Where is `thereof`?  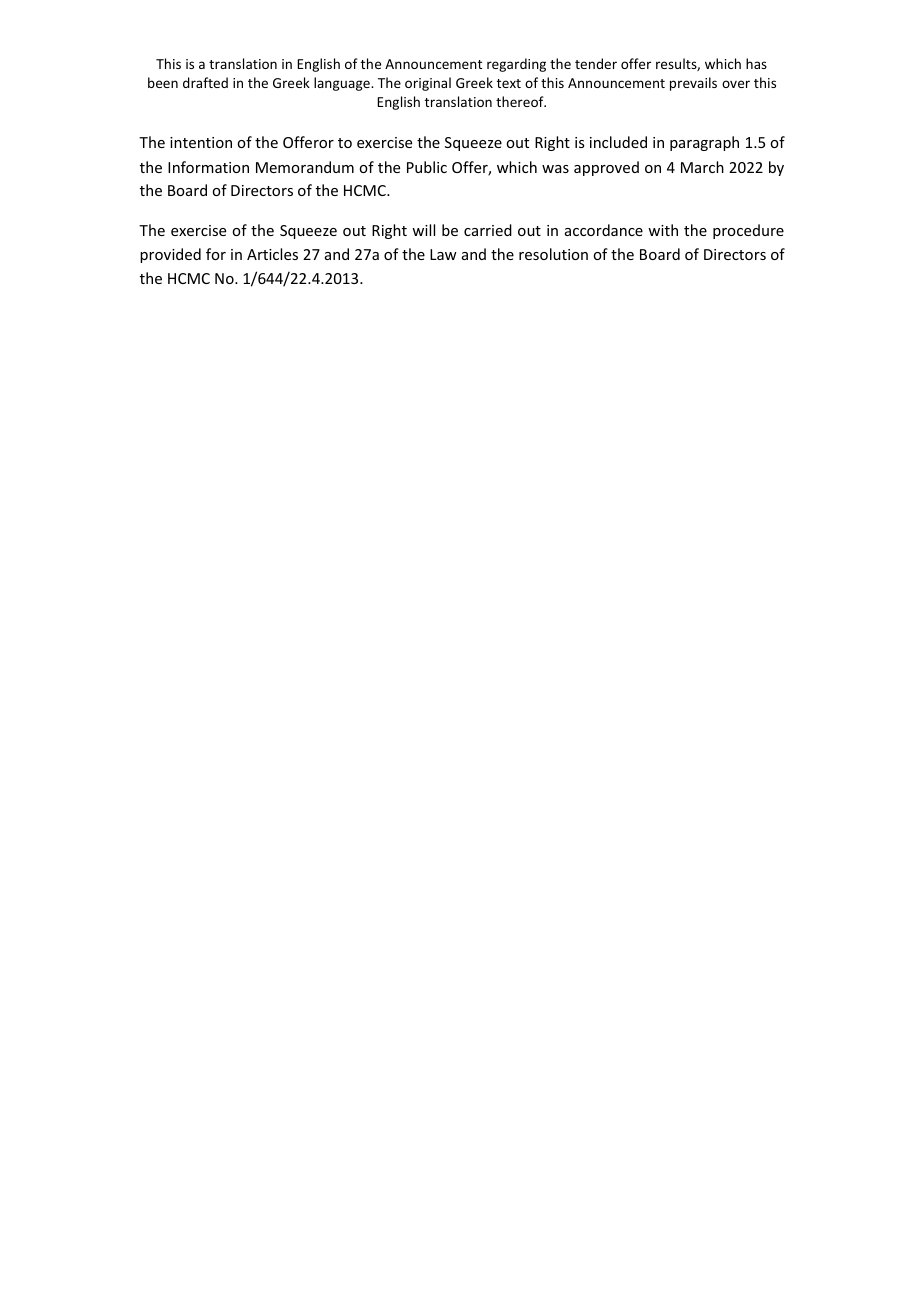 thereof is located at coordinates (521, 101).
